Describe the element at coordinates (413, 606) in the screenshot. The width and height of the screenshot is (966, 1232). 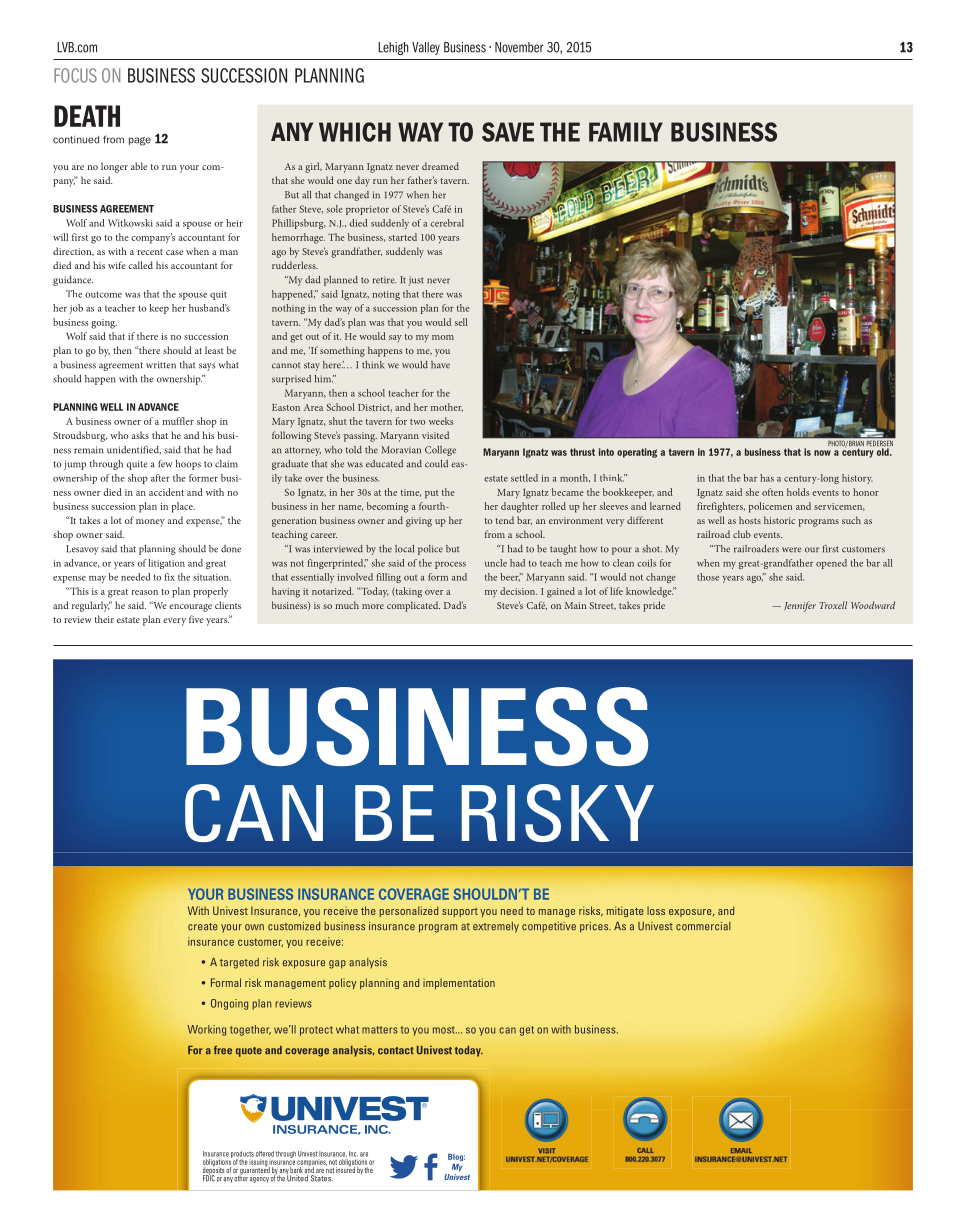
I see `complicated` at that location.
